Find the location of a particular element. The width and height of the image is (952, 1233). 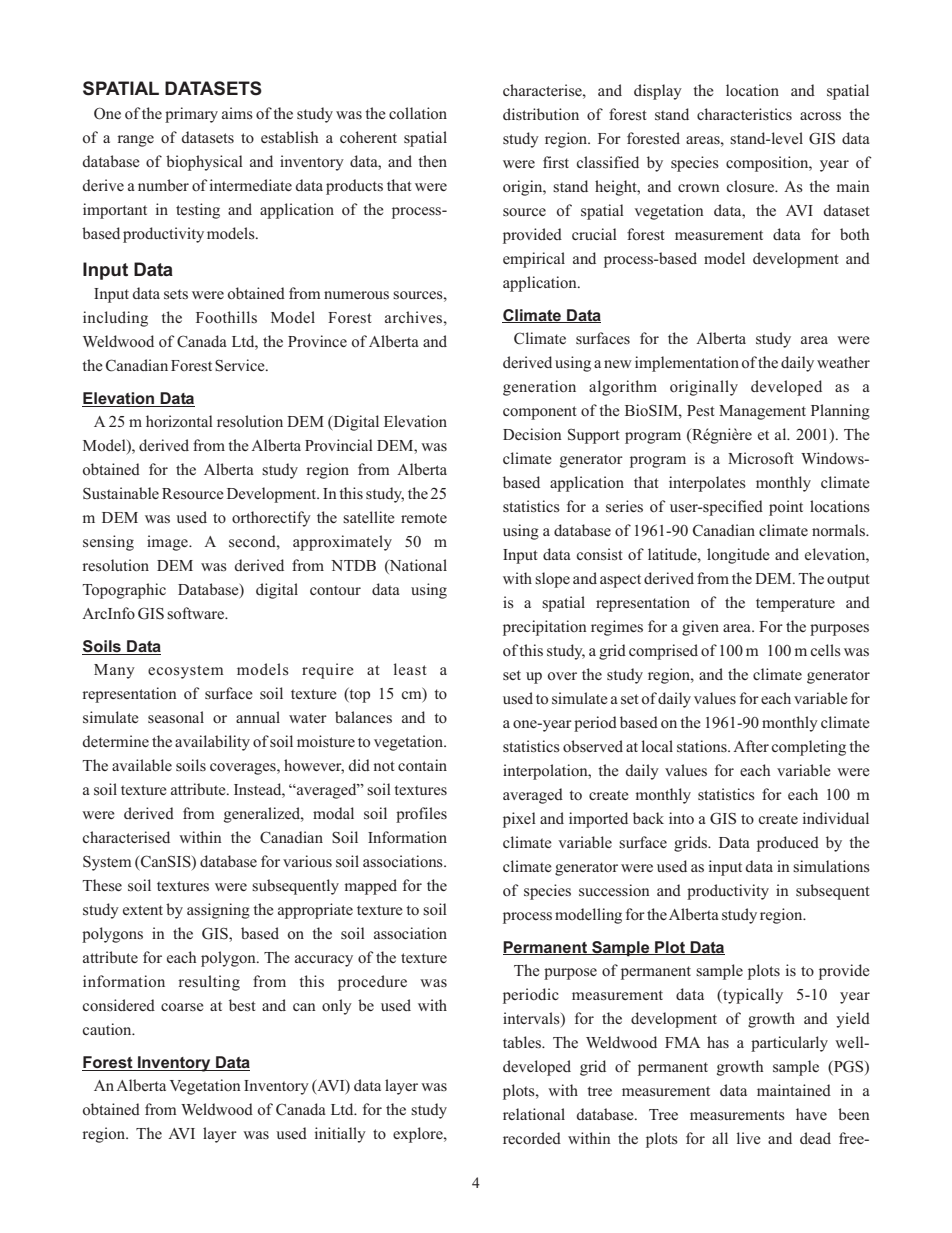

collation is located at coordinates (418, 113).
